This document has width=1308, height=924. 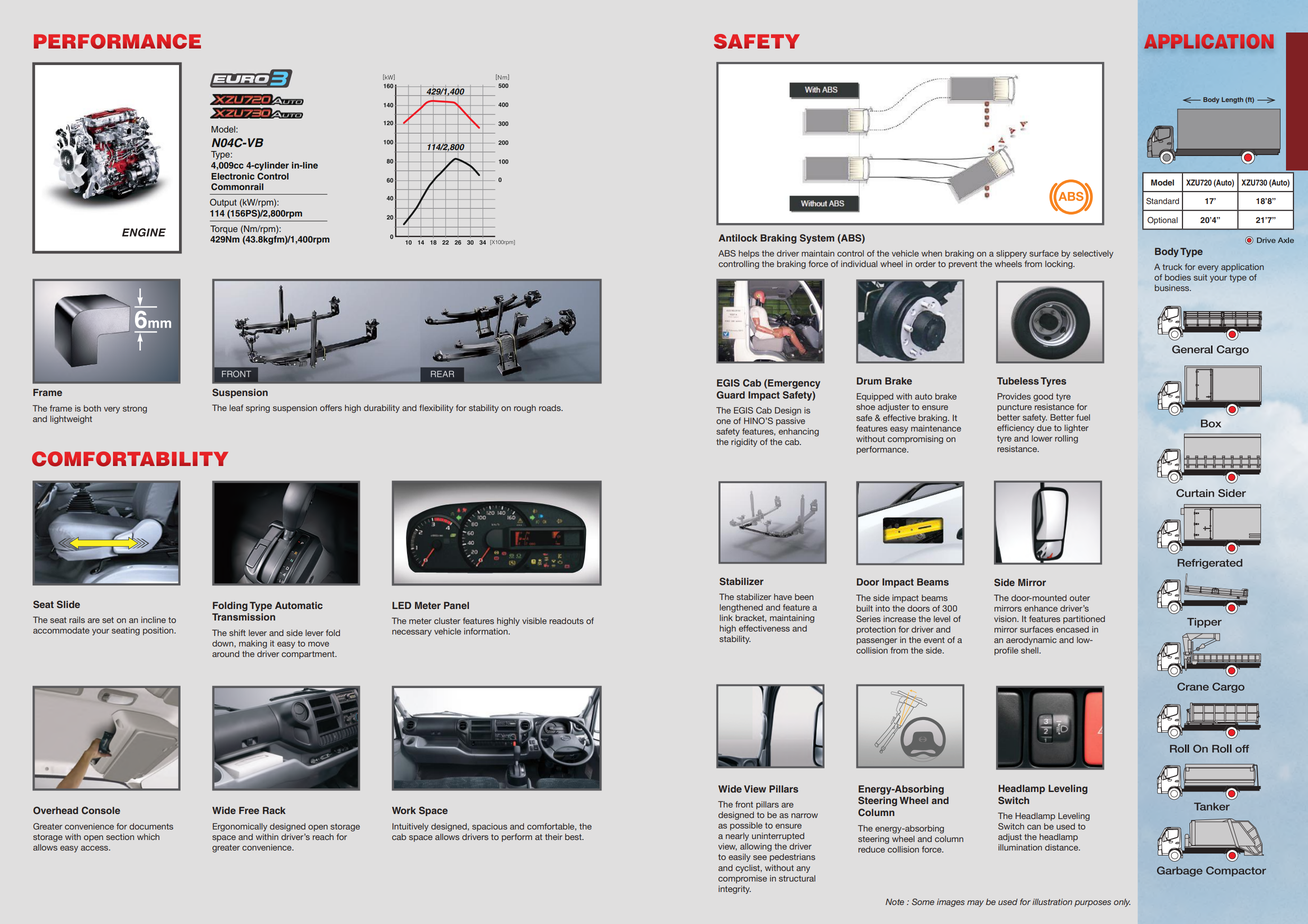 I want to click on Standard, so click(x=1162, y=201).
